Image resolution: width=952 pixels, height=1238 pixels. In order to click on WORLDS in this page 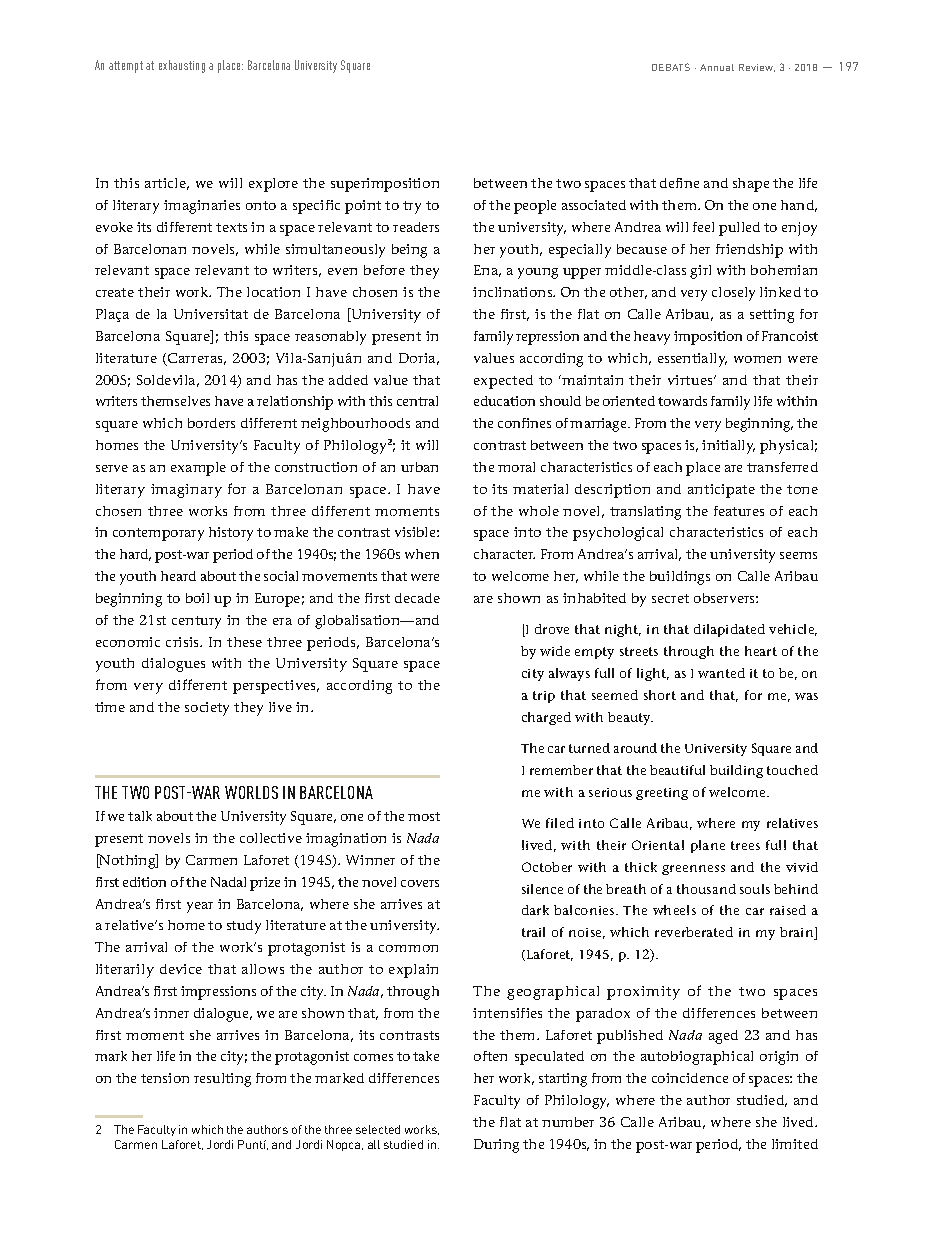, I will do `click(251, 792)`.
